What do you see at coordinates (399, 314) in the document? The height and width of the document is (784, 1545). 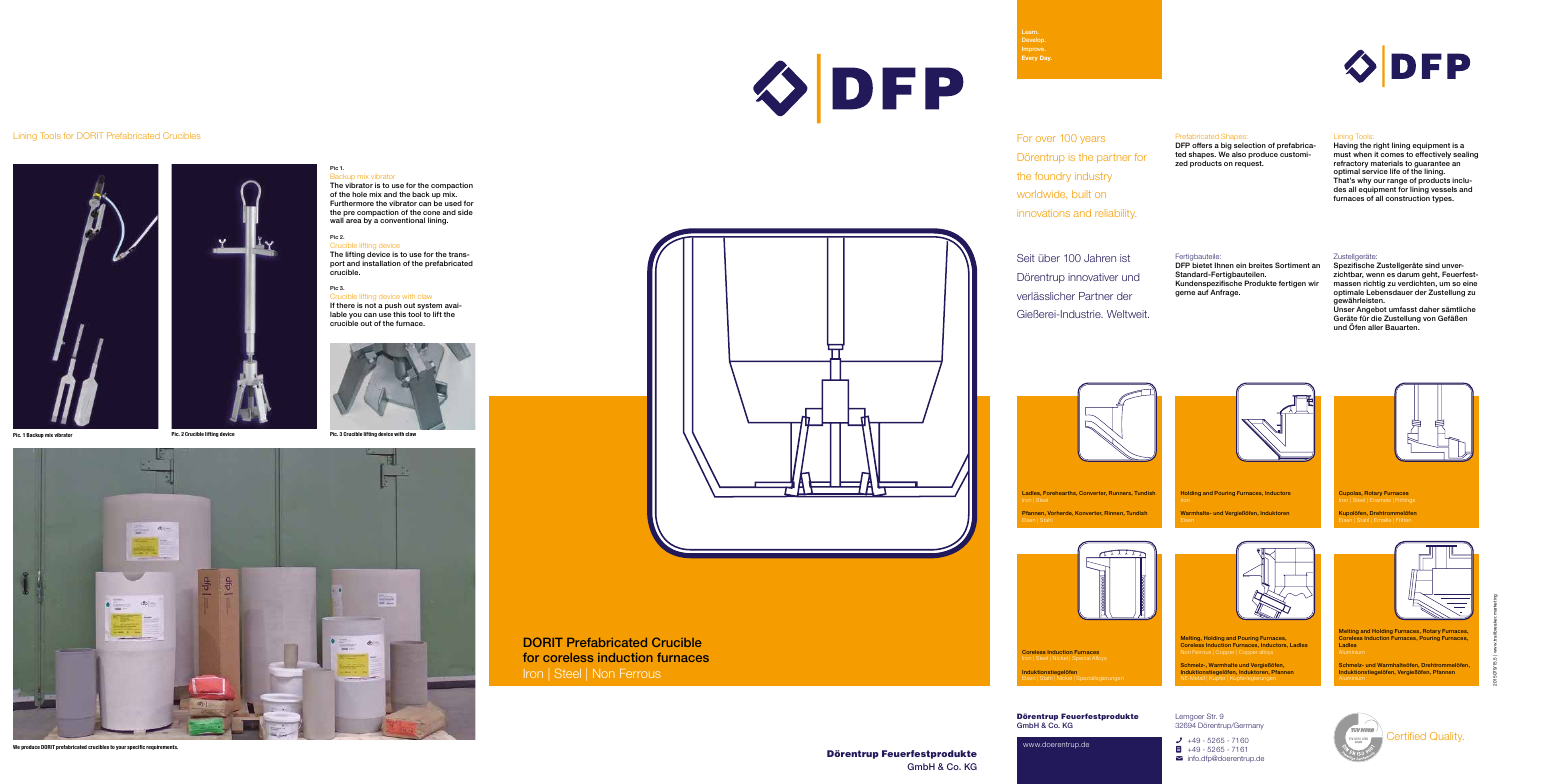 I see `this` at bounding box center [399, 314].
